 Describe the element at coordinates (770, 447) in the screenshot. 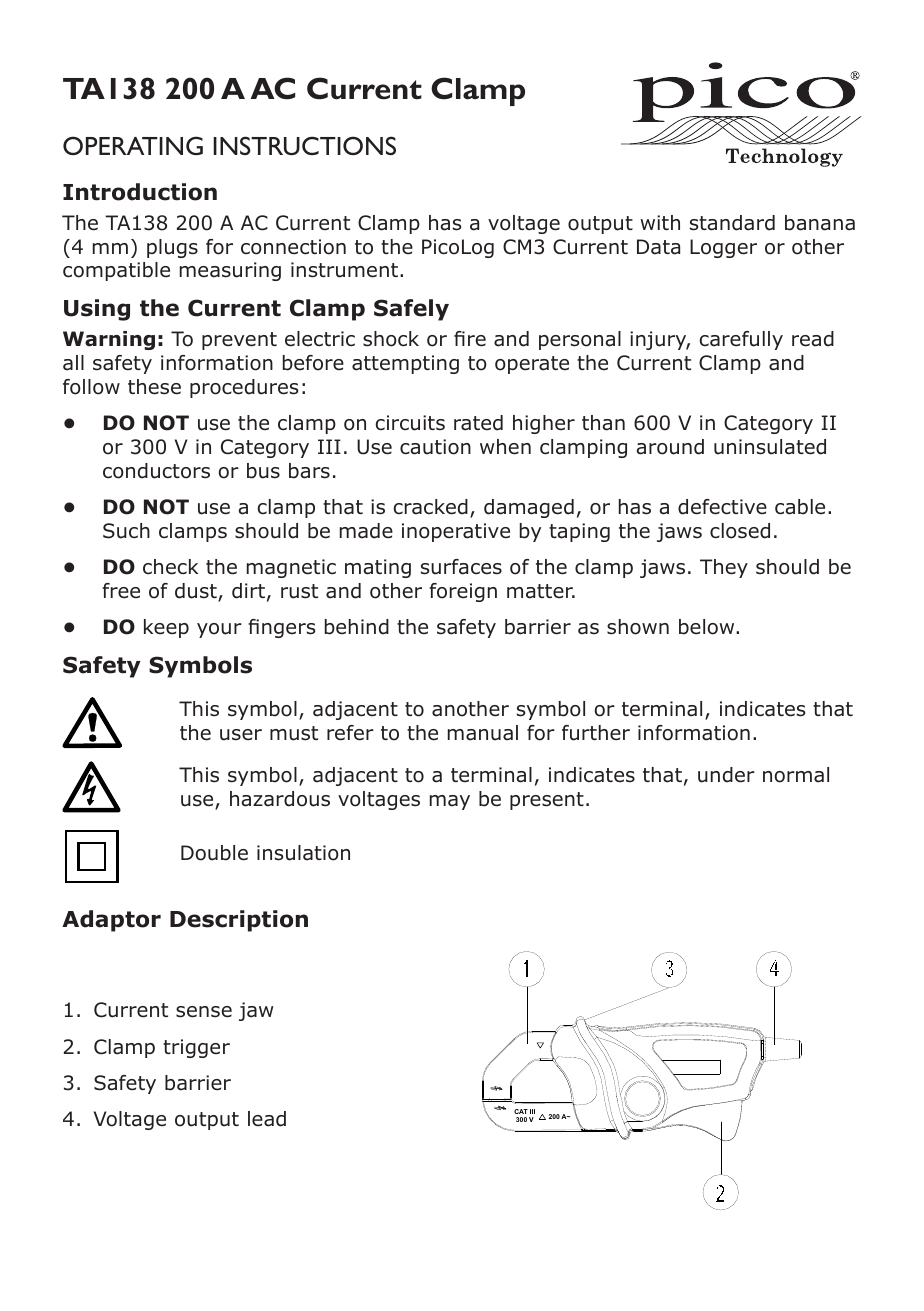

I see `uninsulated` at that location.
